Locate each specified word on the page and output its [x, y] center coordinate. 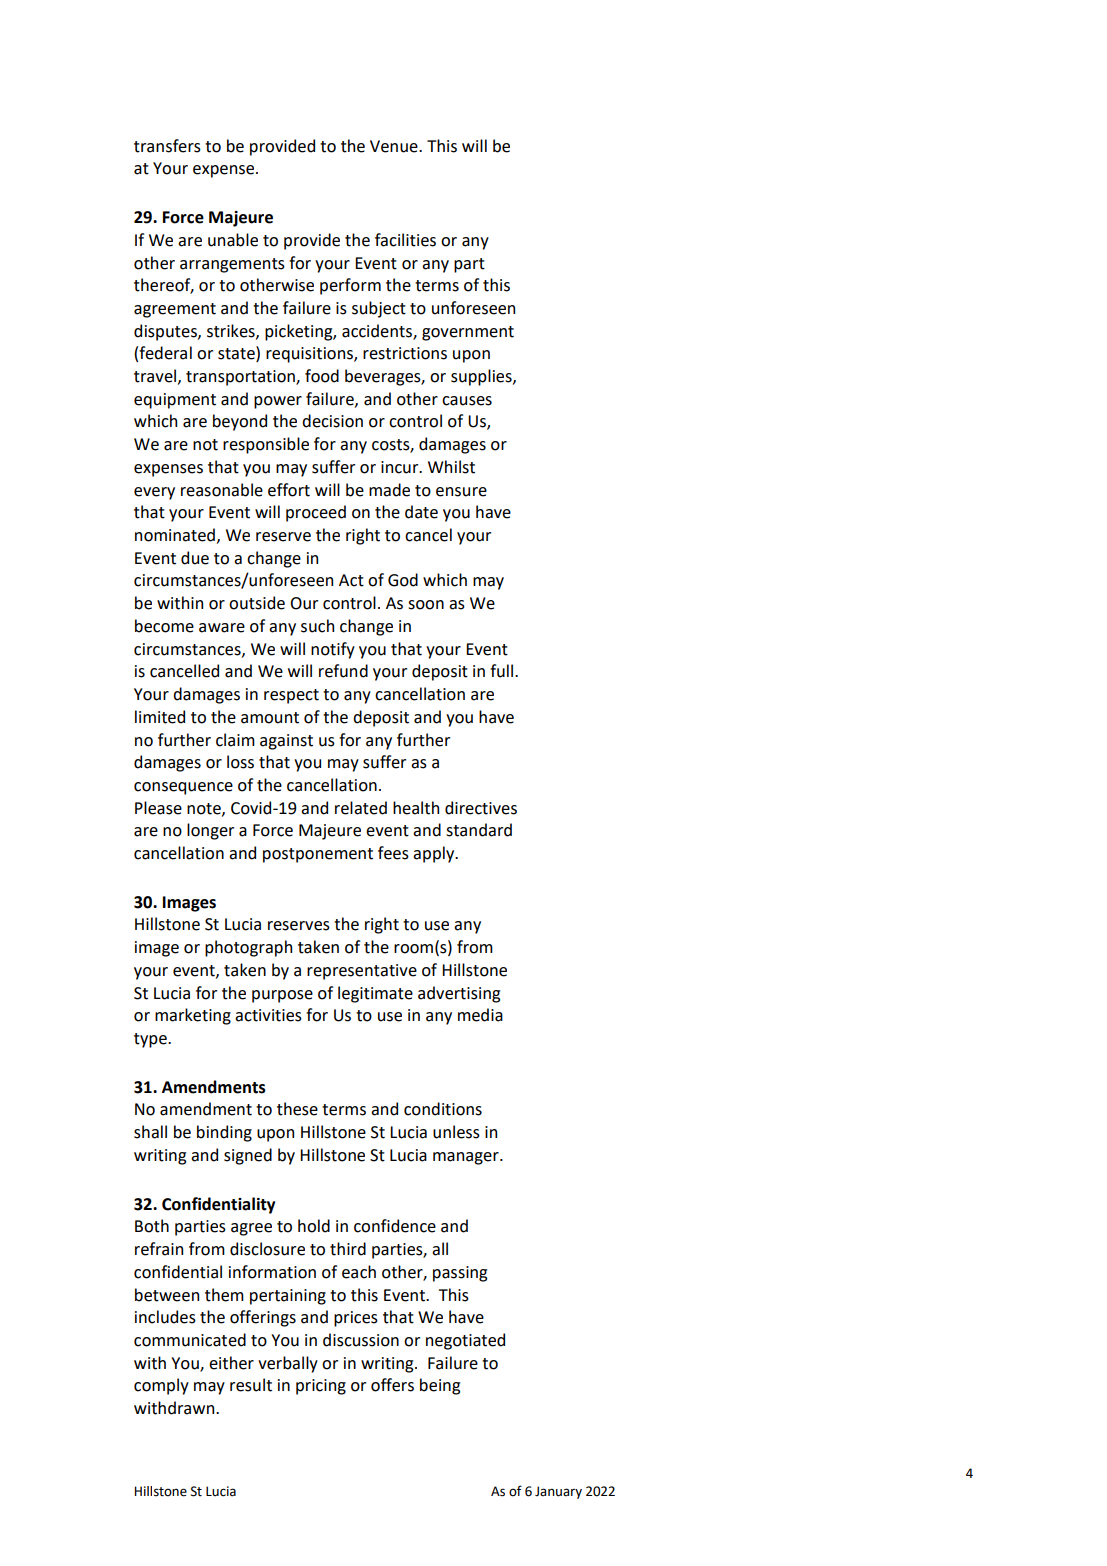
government [468, 333]
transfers [167, 146]
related [361, 808]
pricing [321, 1387]
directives [481, 808]
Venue [395, 146]
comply [161, 1386]
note [205, 809]
